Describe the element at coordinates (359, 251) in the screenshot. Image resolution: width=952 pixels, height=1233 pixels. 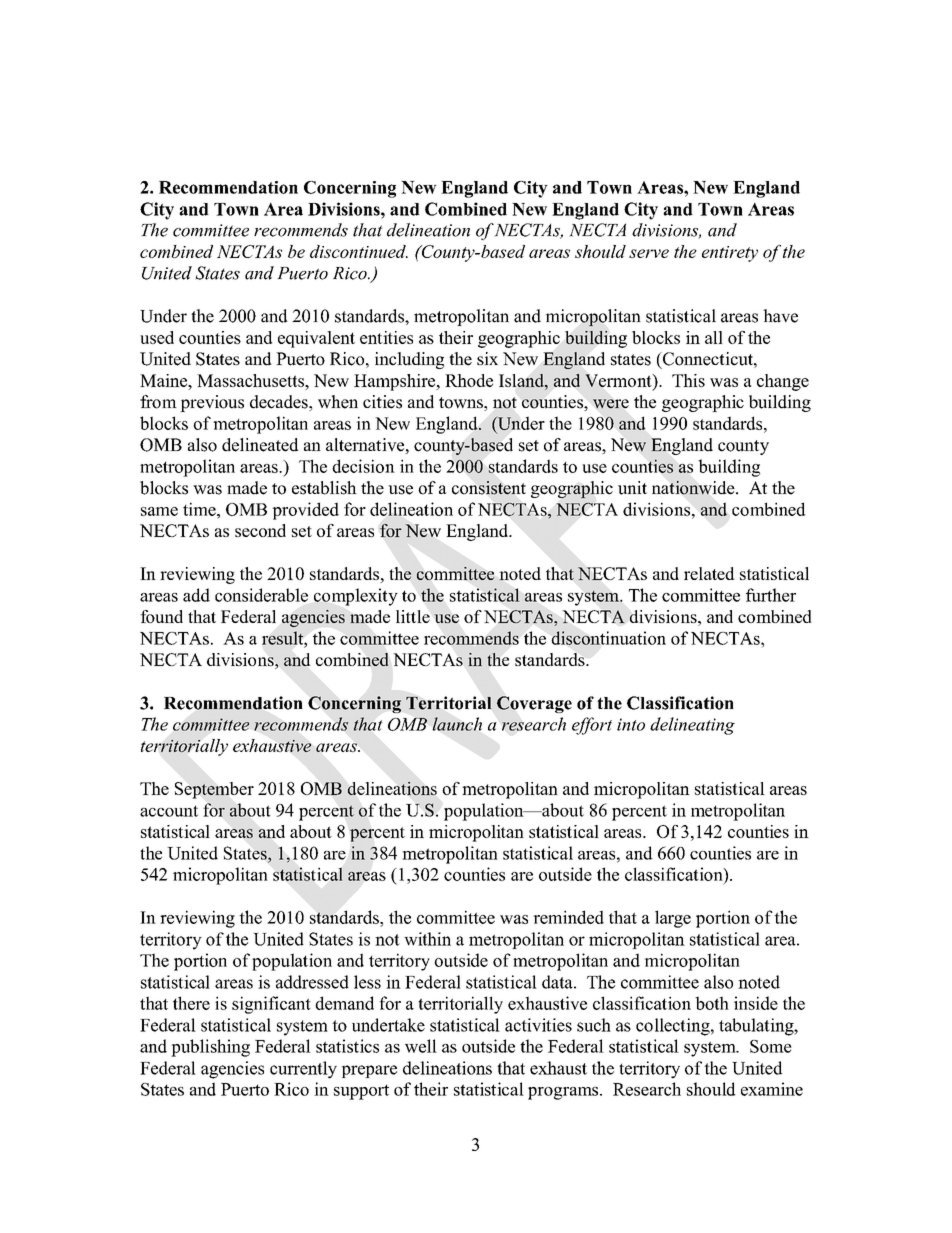
I see `discontinued` at that location.
